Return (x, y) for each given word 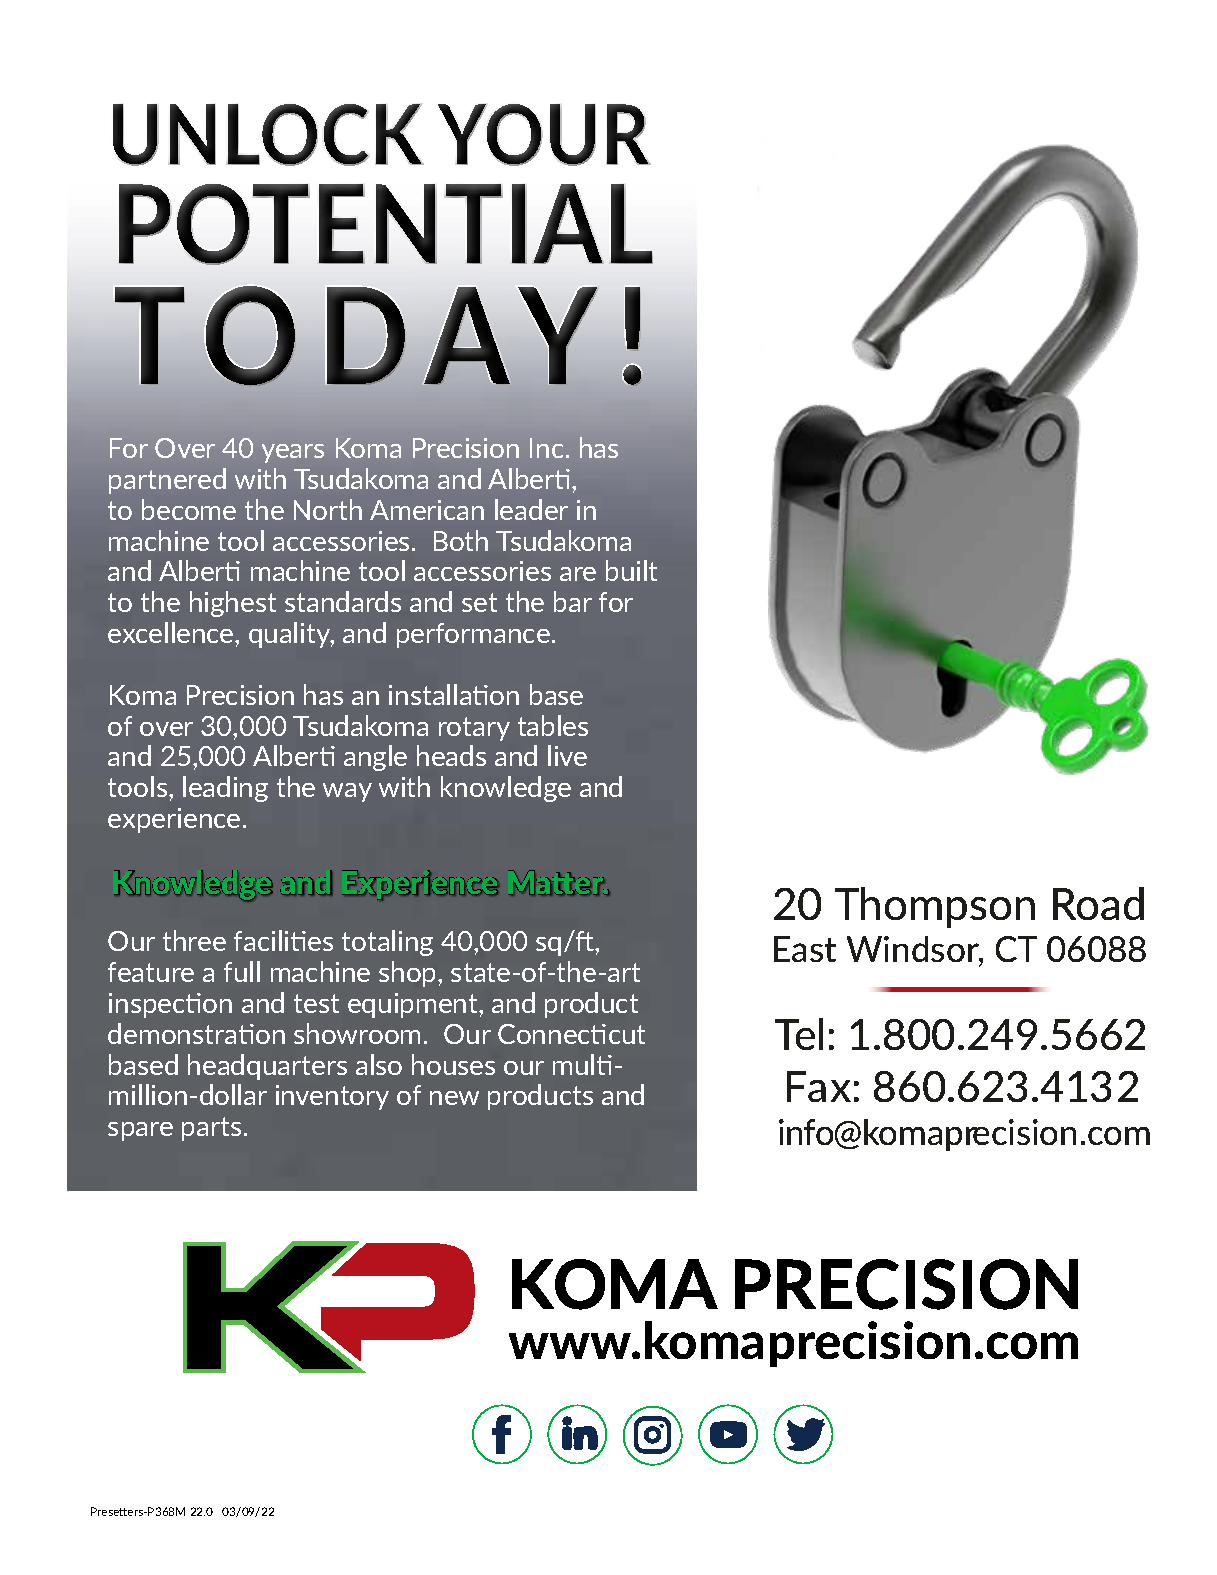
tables (553, 725)
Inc (546, 448)
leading (225, 789)
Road (1098, 903)
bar (573, 601)
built (631, 570)
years (293, 453)
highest (233, 604)
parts (211, 1129)
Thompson (935, 907)
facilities (283, 940)
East (805, 949)
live (567, 755)
